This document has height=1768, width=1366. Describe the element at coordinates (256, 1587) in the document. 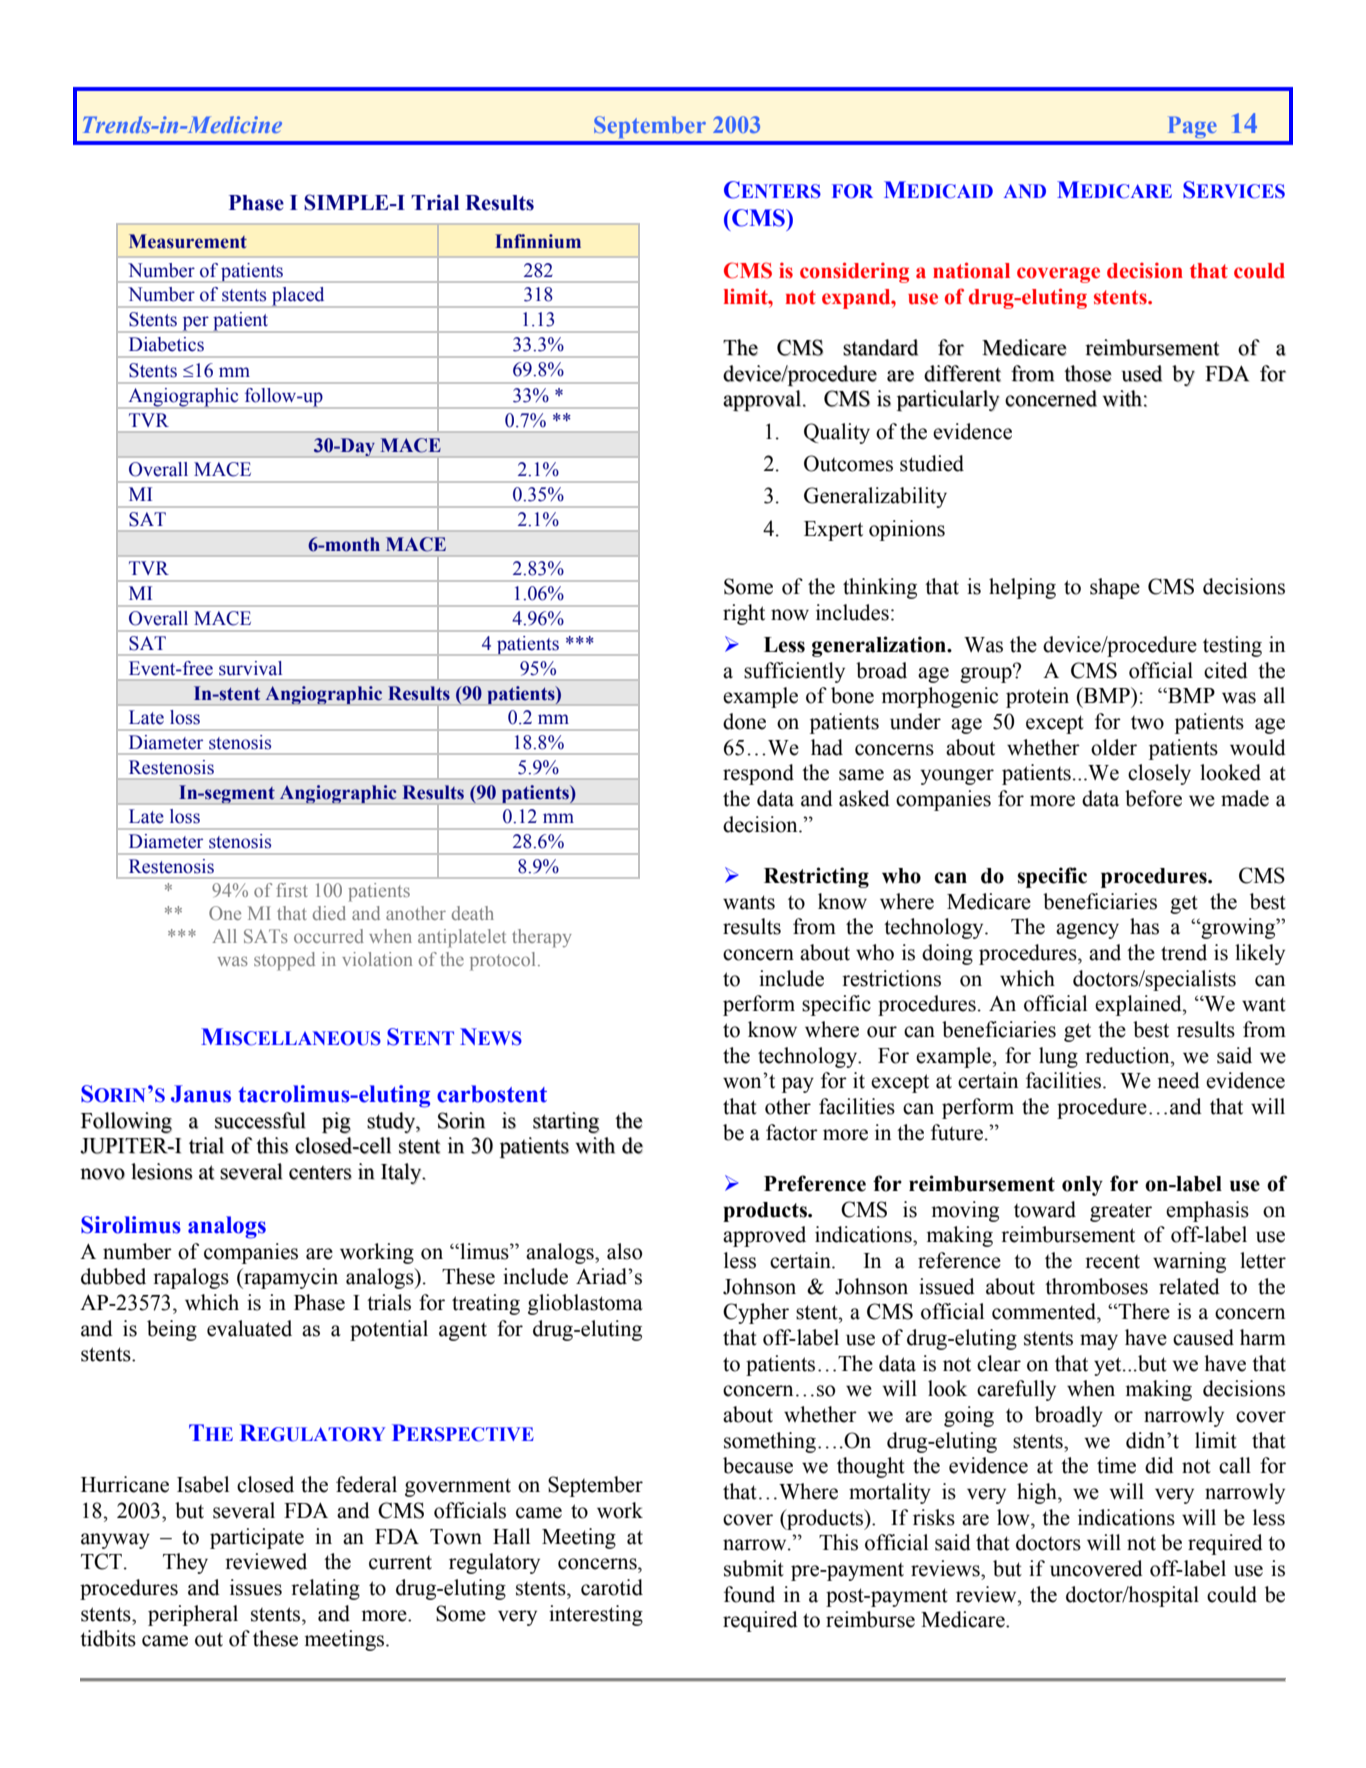

I see `issues` at that location.
